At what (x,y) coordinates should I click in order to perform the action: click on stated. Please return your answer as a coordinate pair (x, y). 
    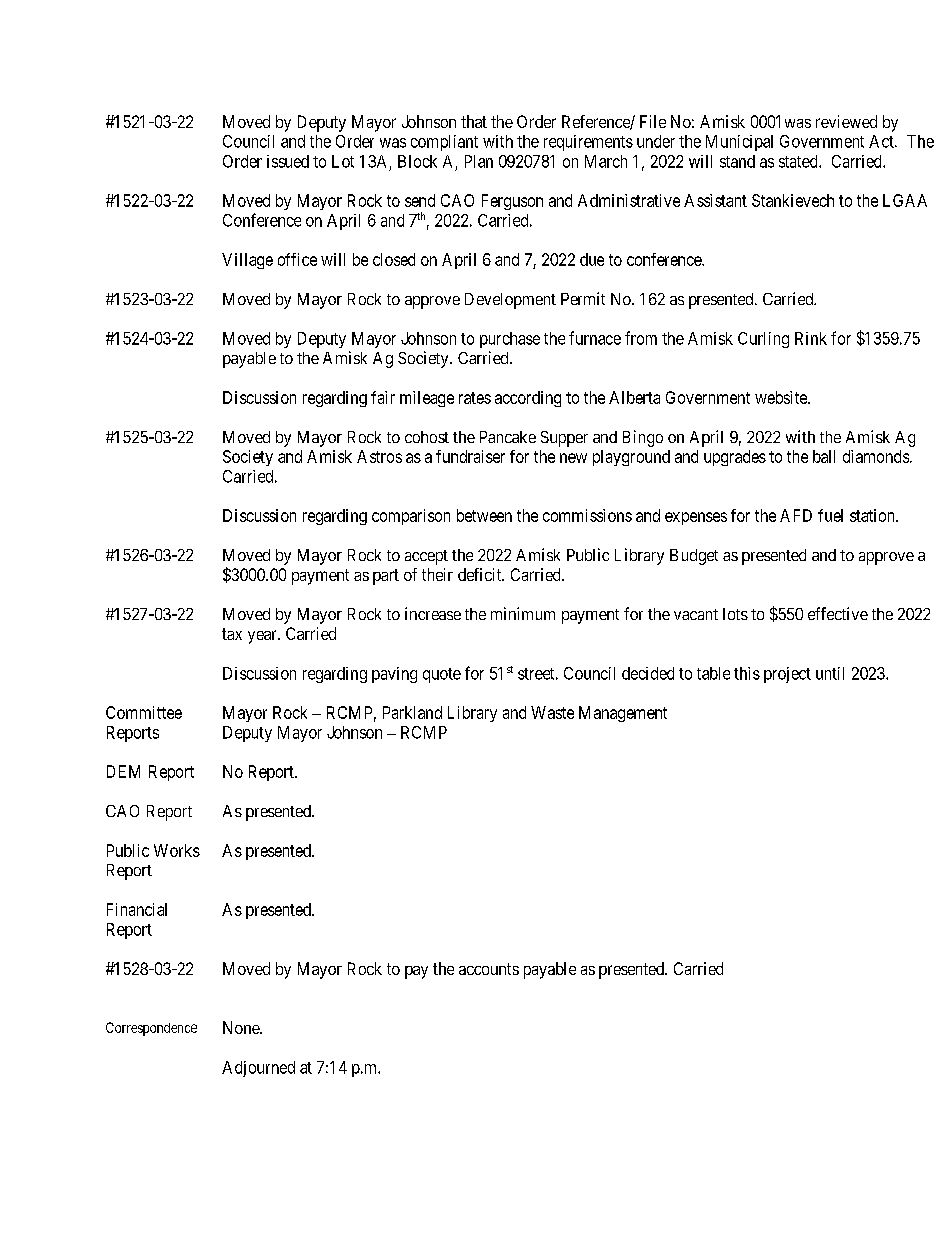
    Looking at the image, I should click on (799, 161).
